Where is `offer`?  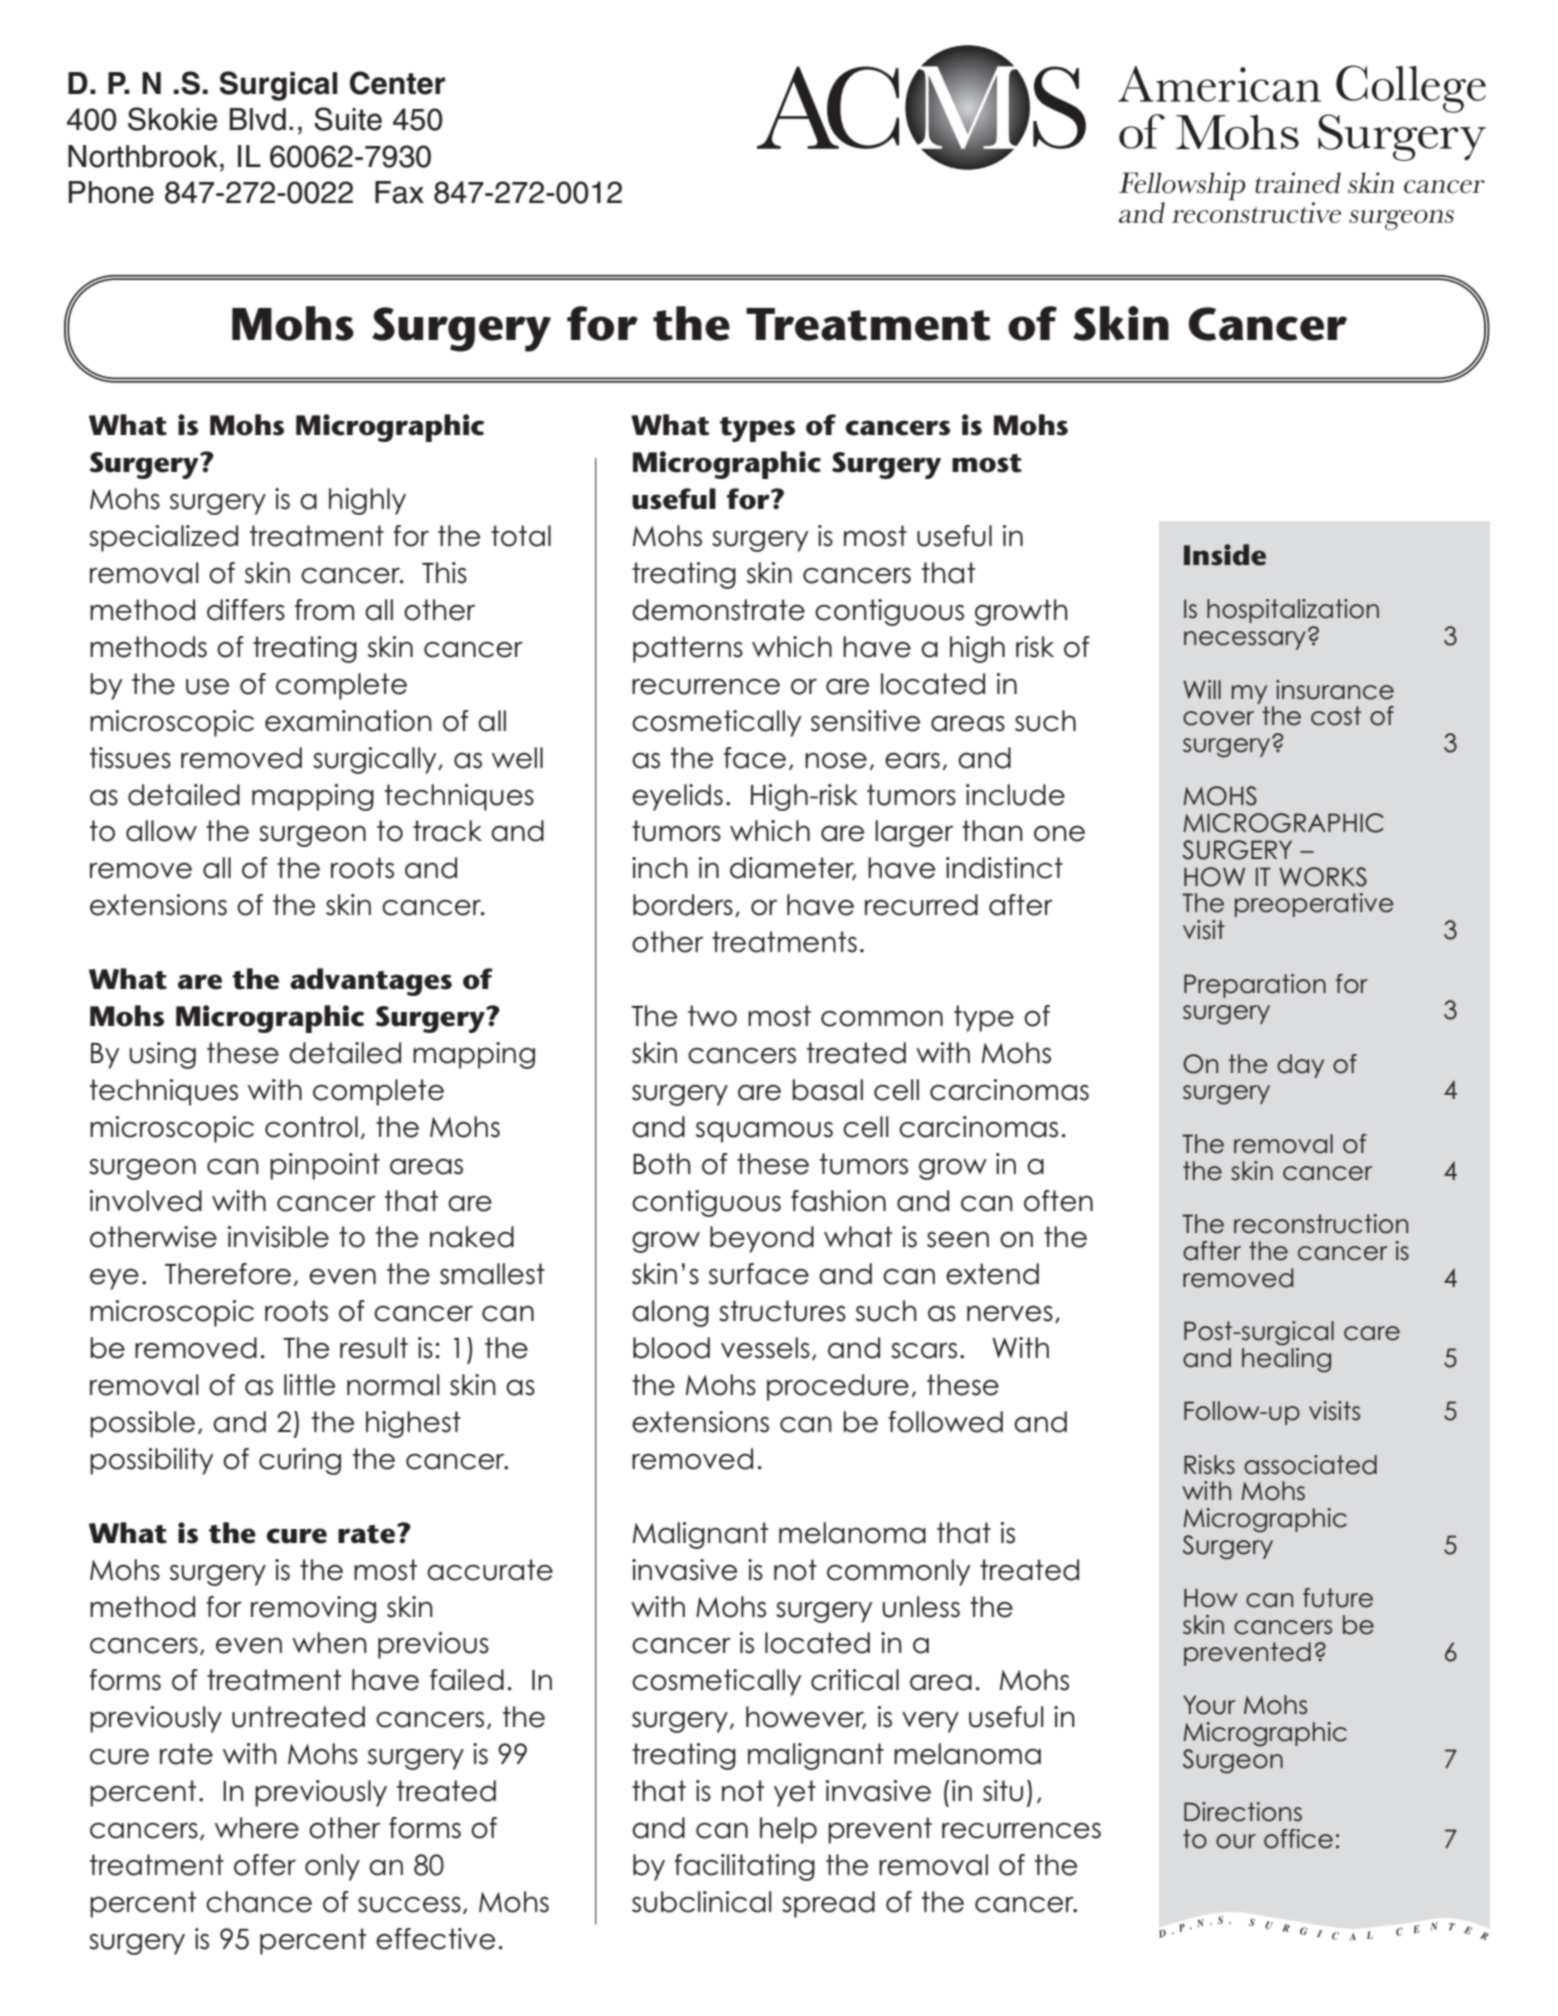 offer is located at coordinates (265, 1865).
